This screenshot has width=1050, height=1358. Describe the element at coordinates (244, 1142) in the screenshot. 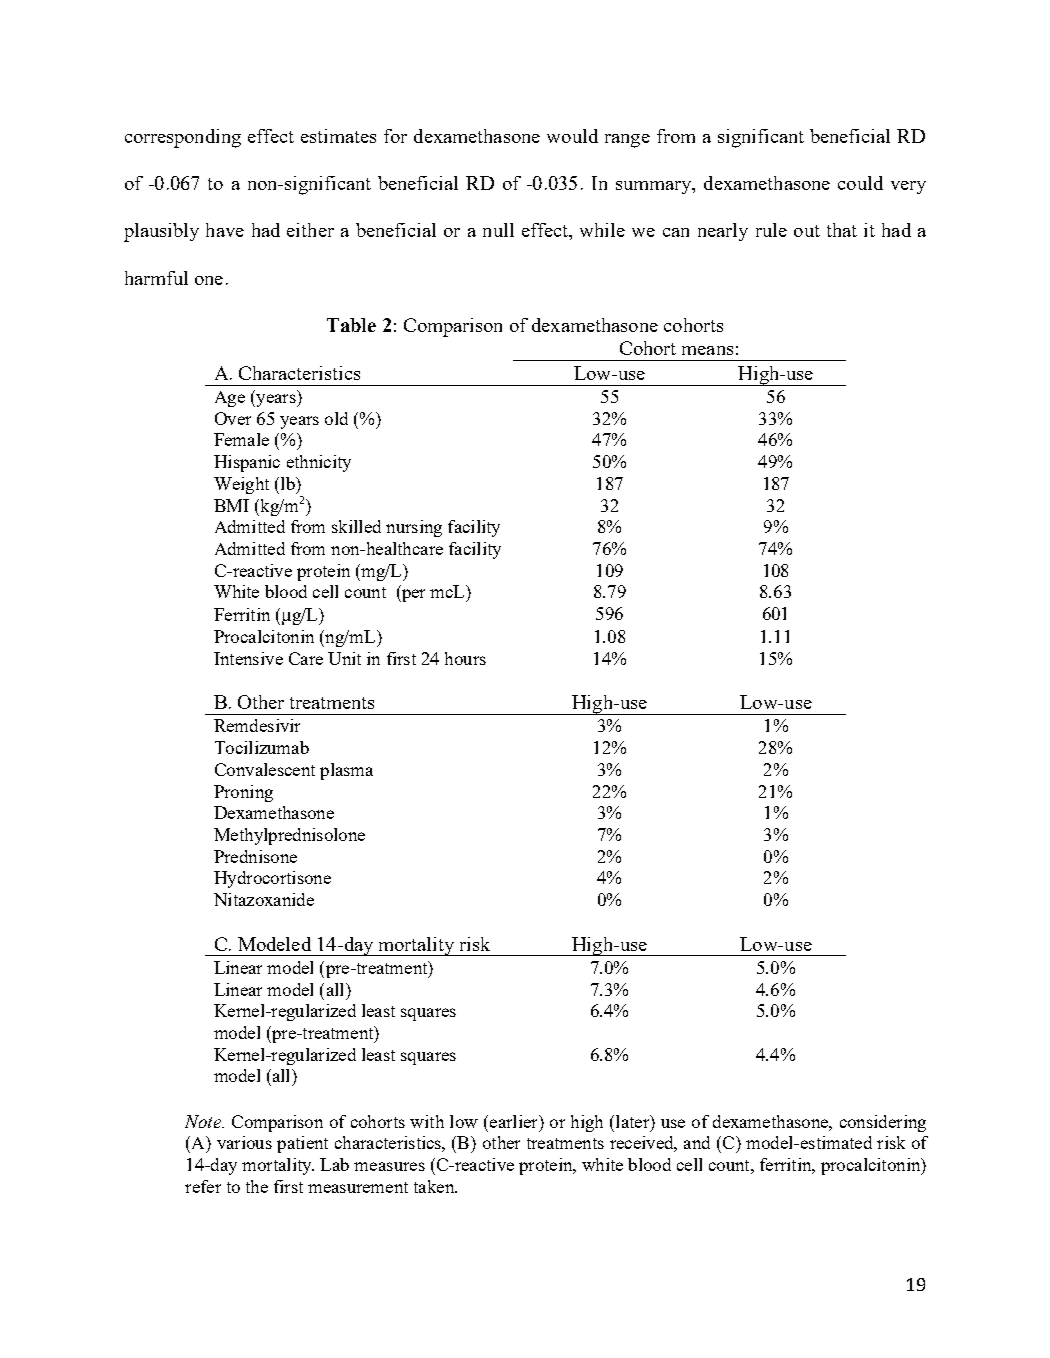

I see `various` at that location.
